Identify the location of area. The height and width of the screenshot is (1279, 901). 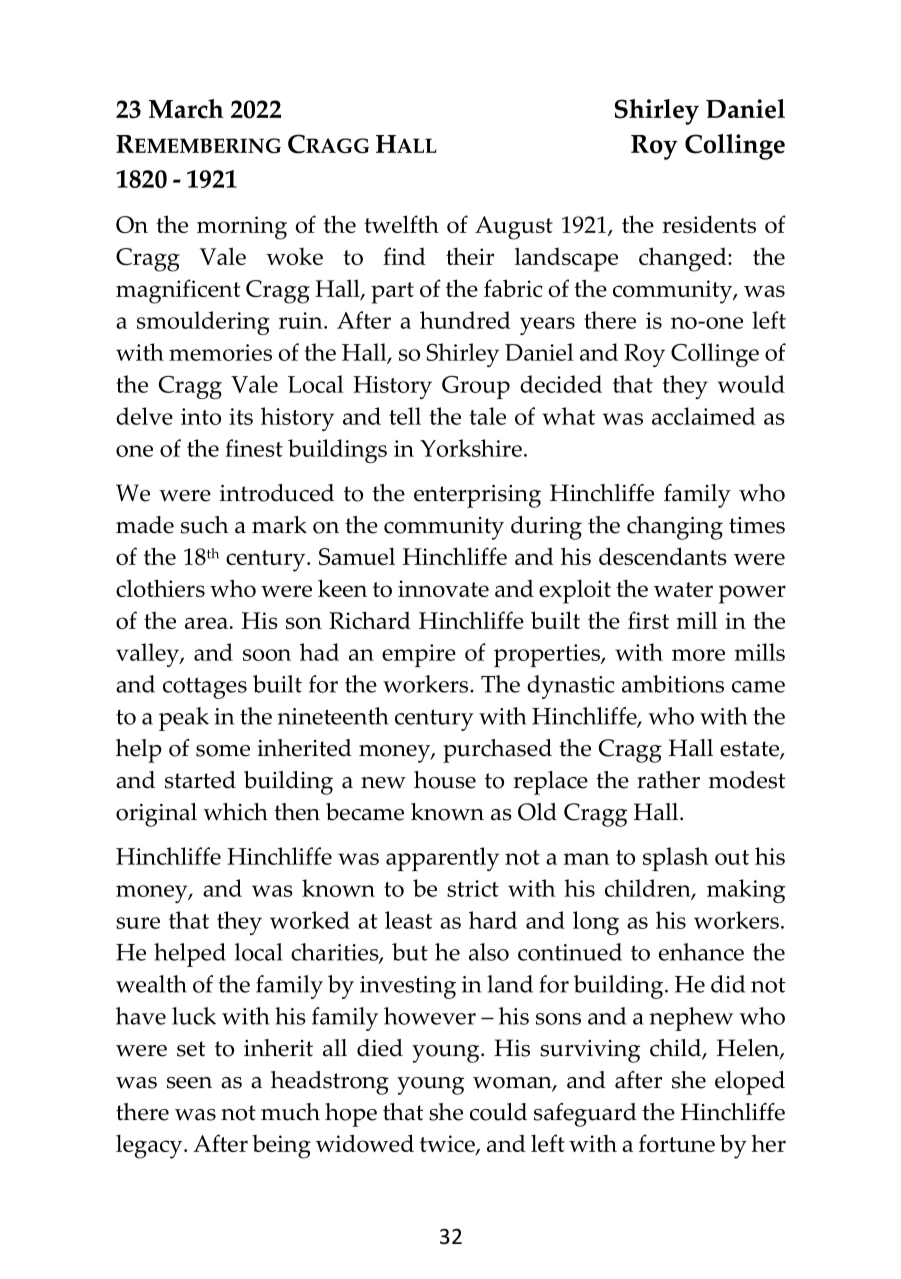
(206, 623).
